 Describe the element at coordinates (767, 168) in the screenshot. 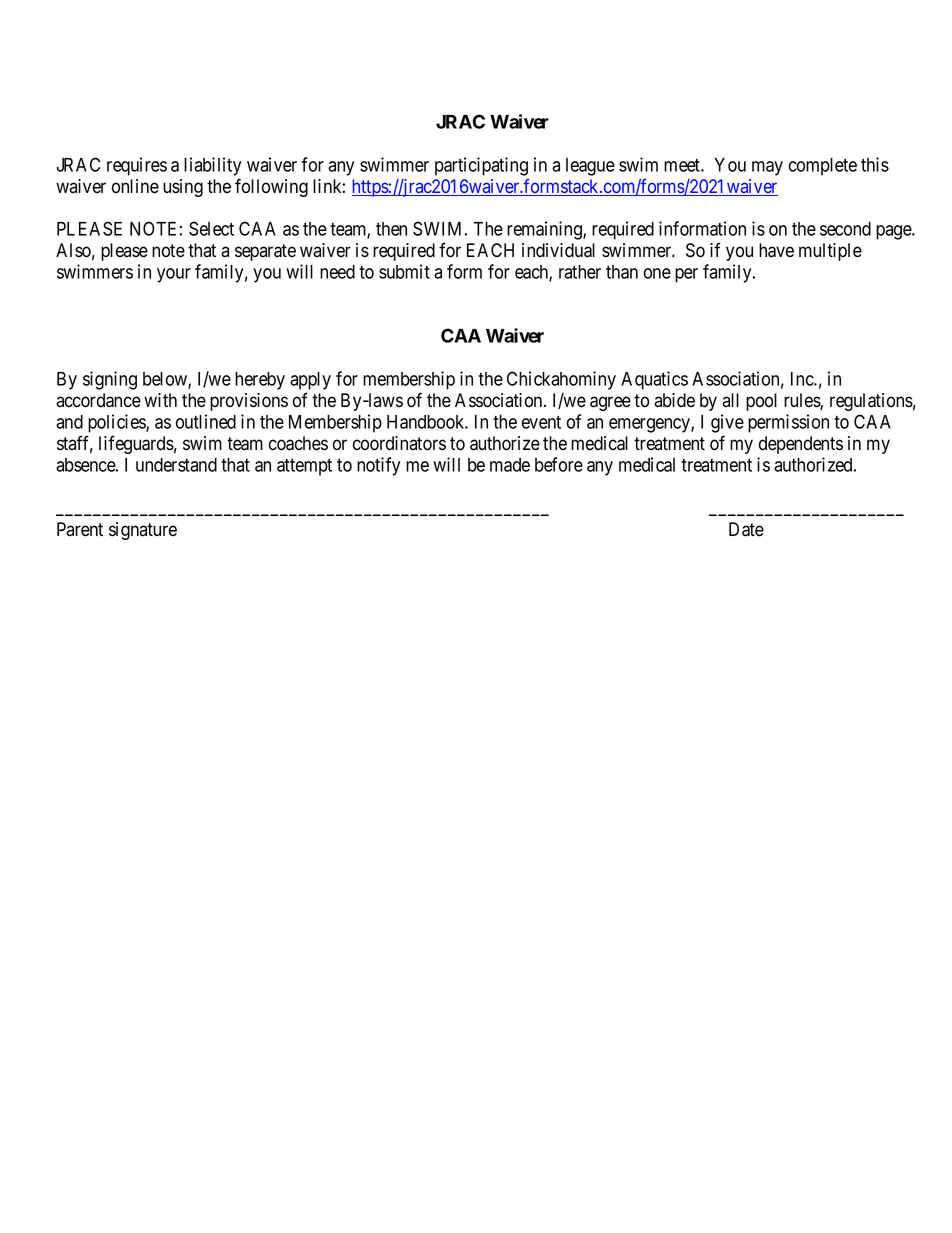

I see `may` at that location.
